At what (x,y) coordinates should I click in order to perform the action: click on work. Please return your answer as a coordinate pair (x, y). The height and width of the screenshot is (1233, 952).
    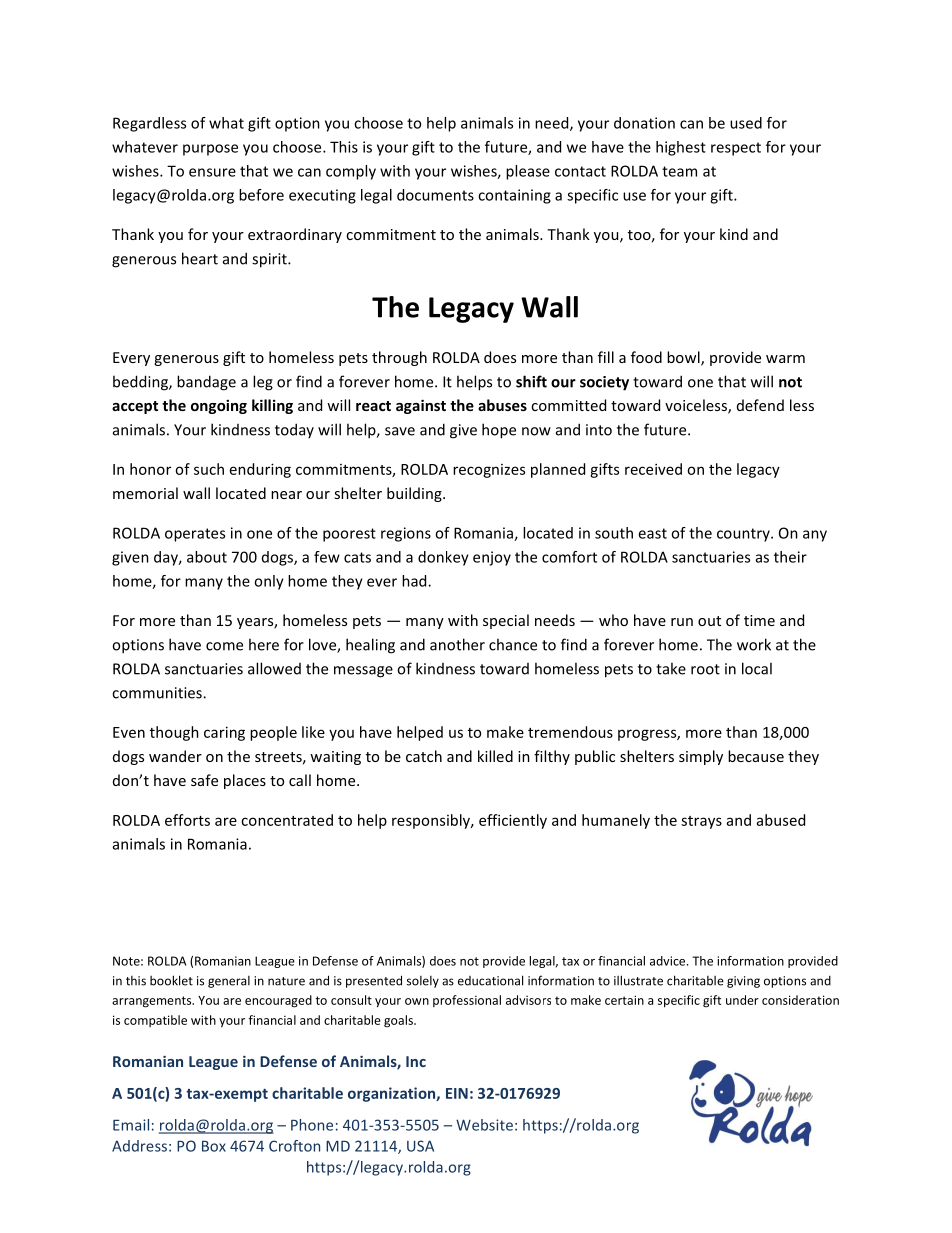
    Looking at the image, I should click on (754, 644).
